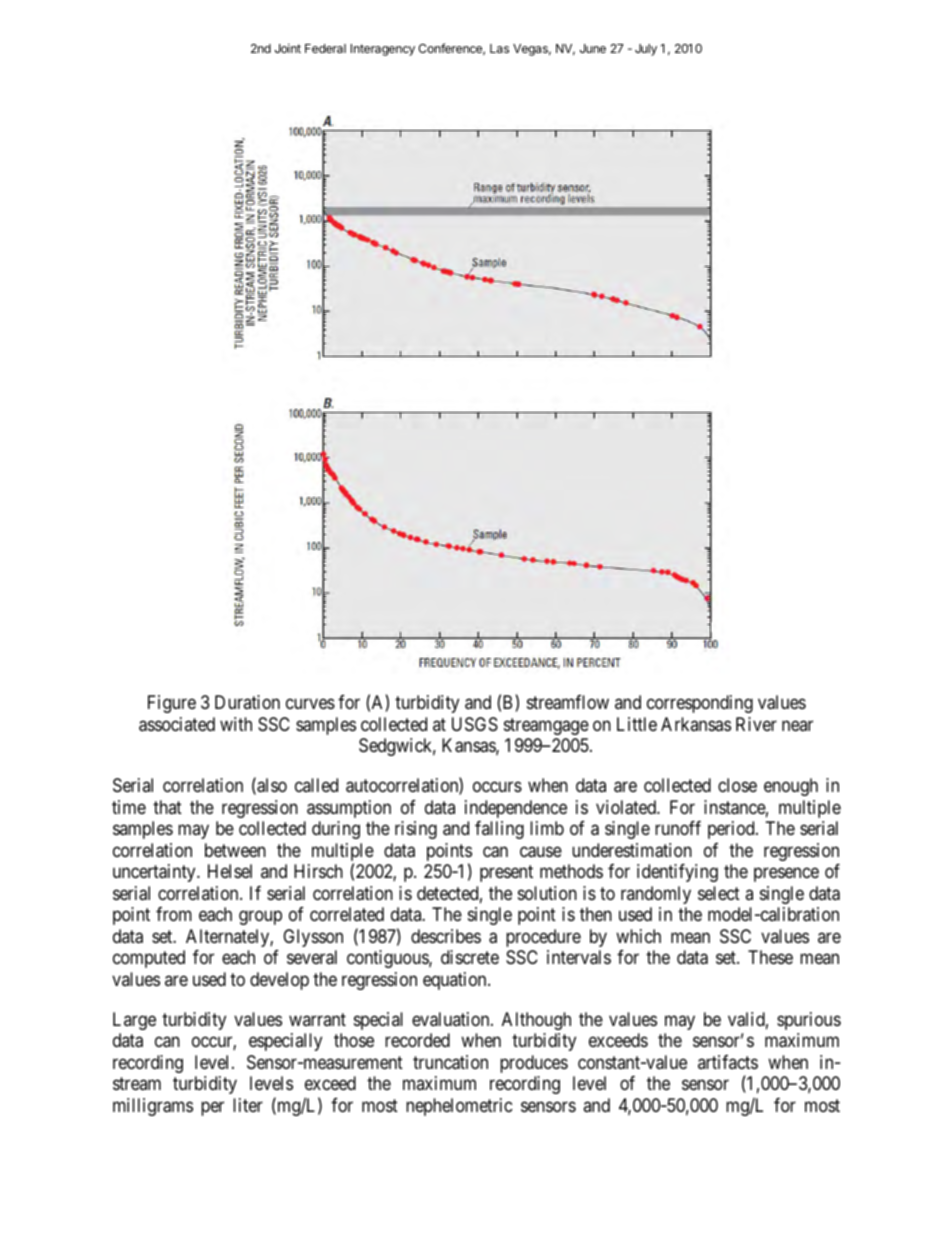  I want to click on between, so click(235, 850).
